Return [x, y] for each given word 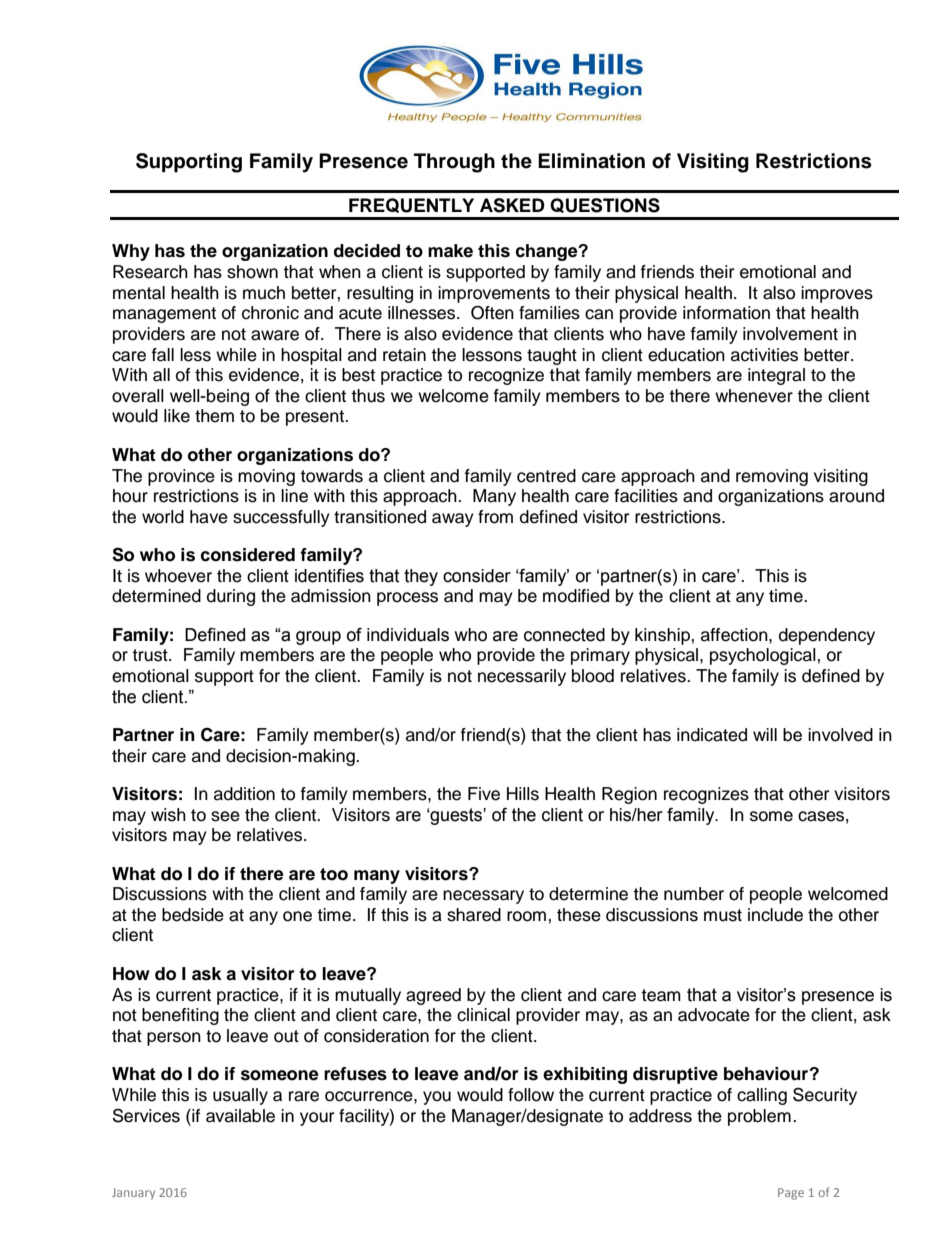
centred [546, 476]
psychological [764, 656]
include [775, 915]
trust [151, 655]
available [240, 1116]
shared [474, 915]
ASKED [512, 205]
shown [252, 272]
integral [776, 376]
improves [837, 294]
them [214, 416]
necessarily [522, 677]
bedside [193, 915]
